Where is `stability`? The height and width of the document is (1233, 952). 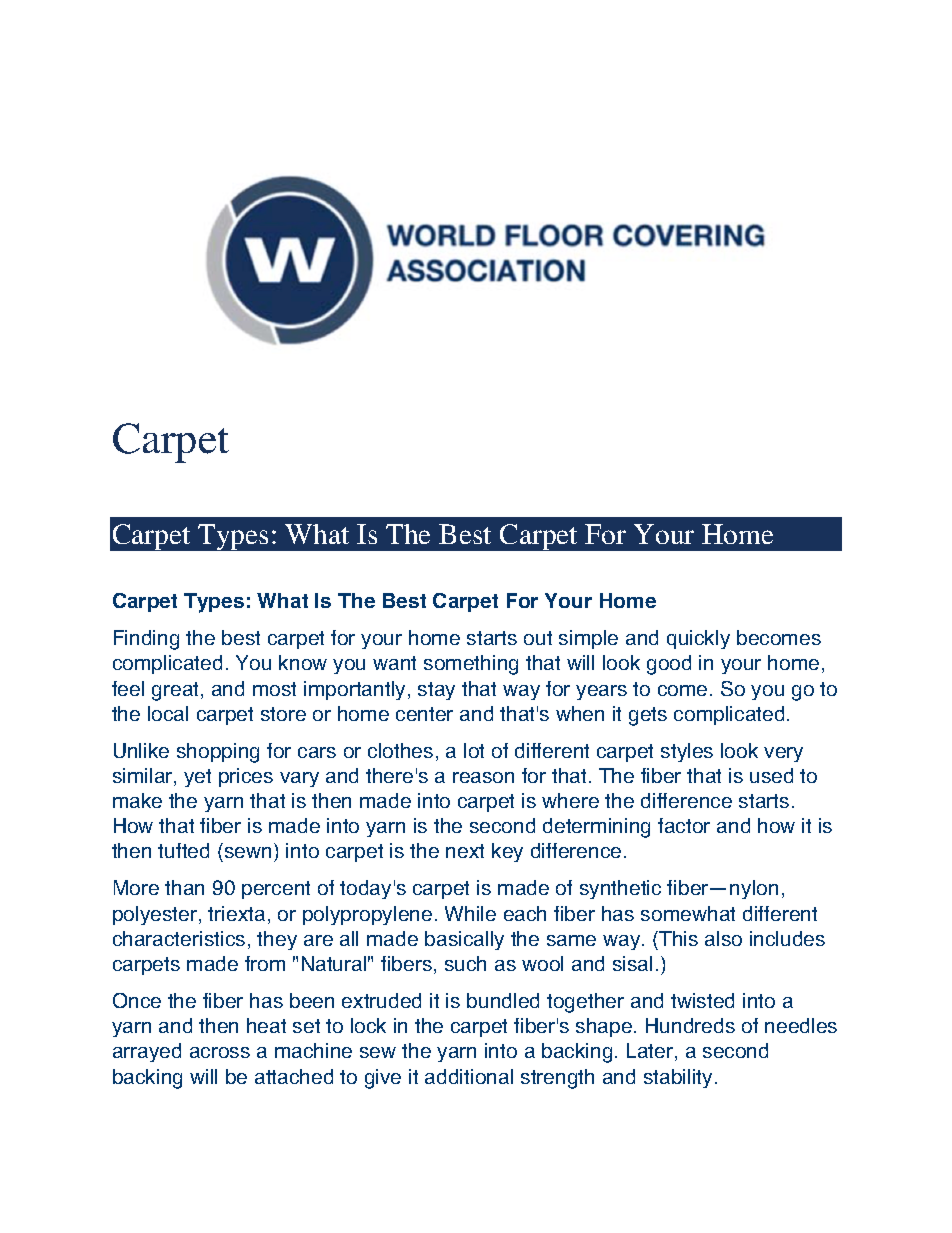
stability is located at coordinates (678, 1078).
